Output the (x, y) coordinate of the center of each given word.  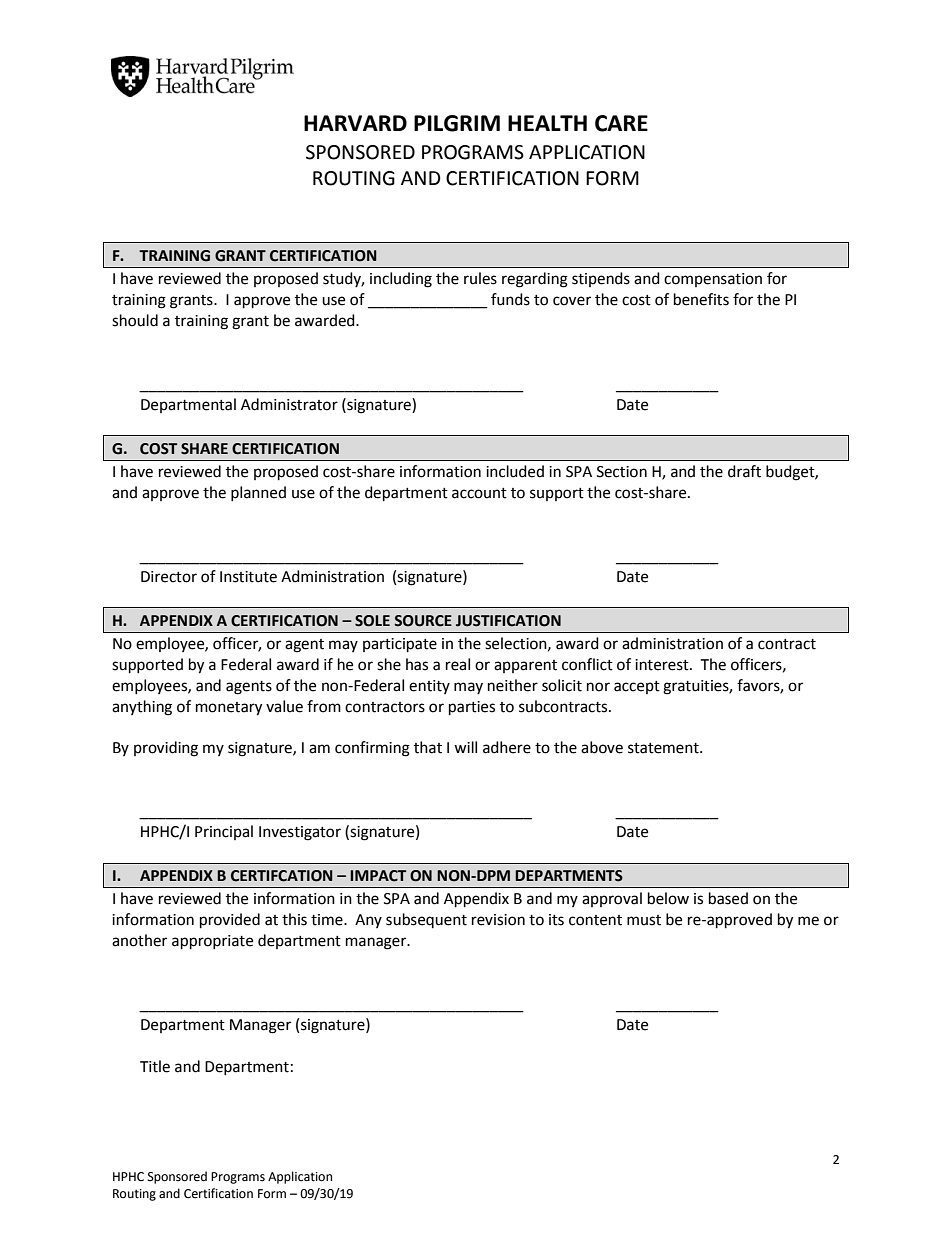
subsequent (426, 920)
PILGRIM (457, 123)
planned (258, 493)
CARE (621, 123)
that (428, 747)
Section (622, 472)
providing (166, 749)
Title (155, 1066)
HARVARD (355, 123)
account (479, 493)
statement (664, 748)
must (644, 920)
